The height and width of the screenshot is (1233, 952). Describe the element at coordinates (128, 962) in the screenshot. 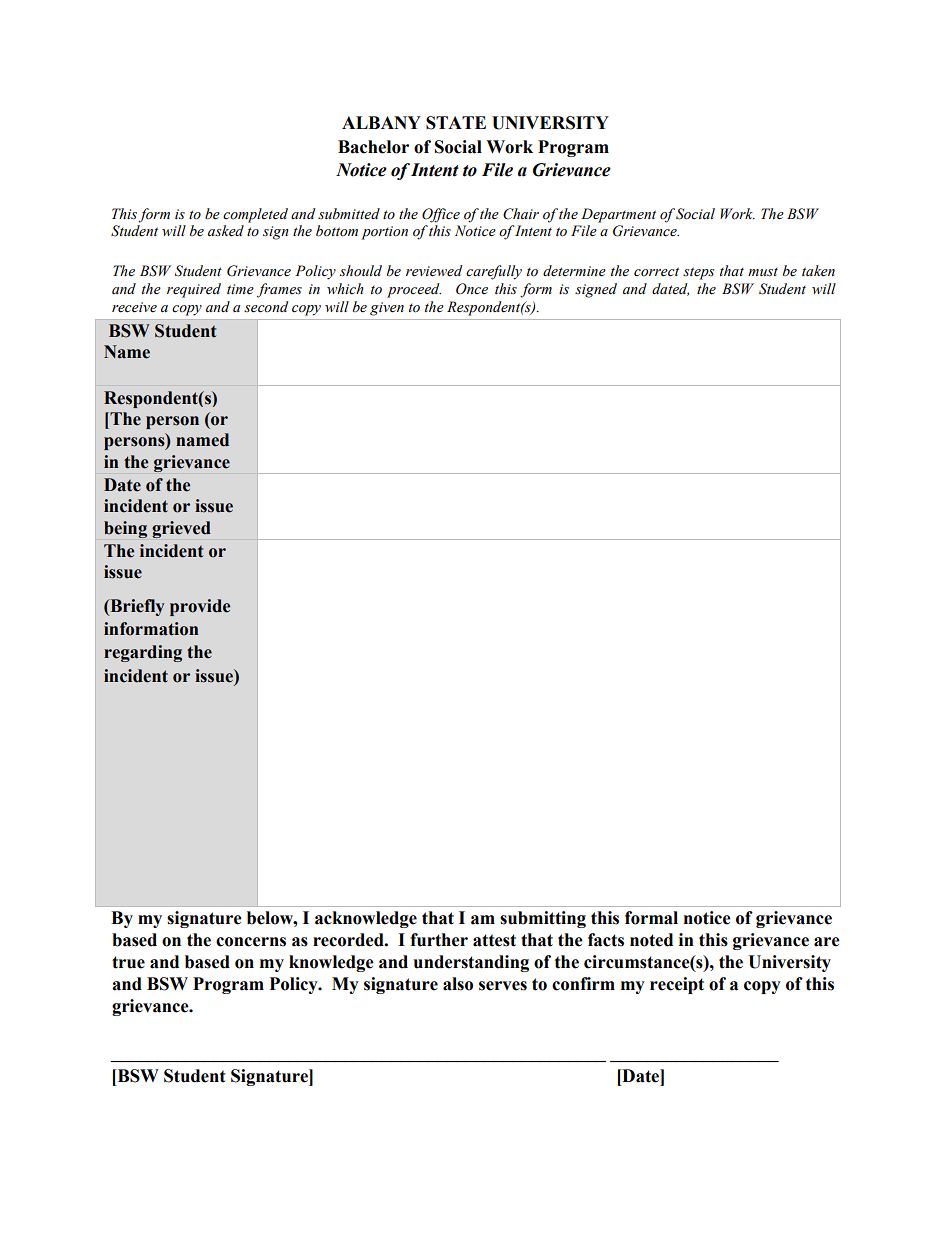

I see `true` at that location.
